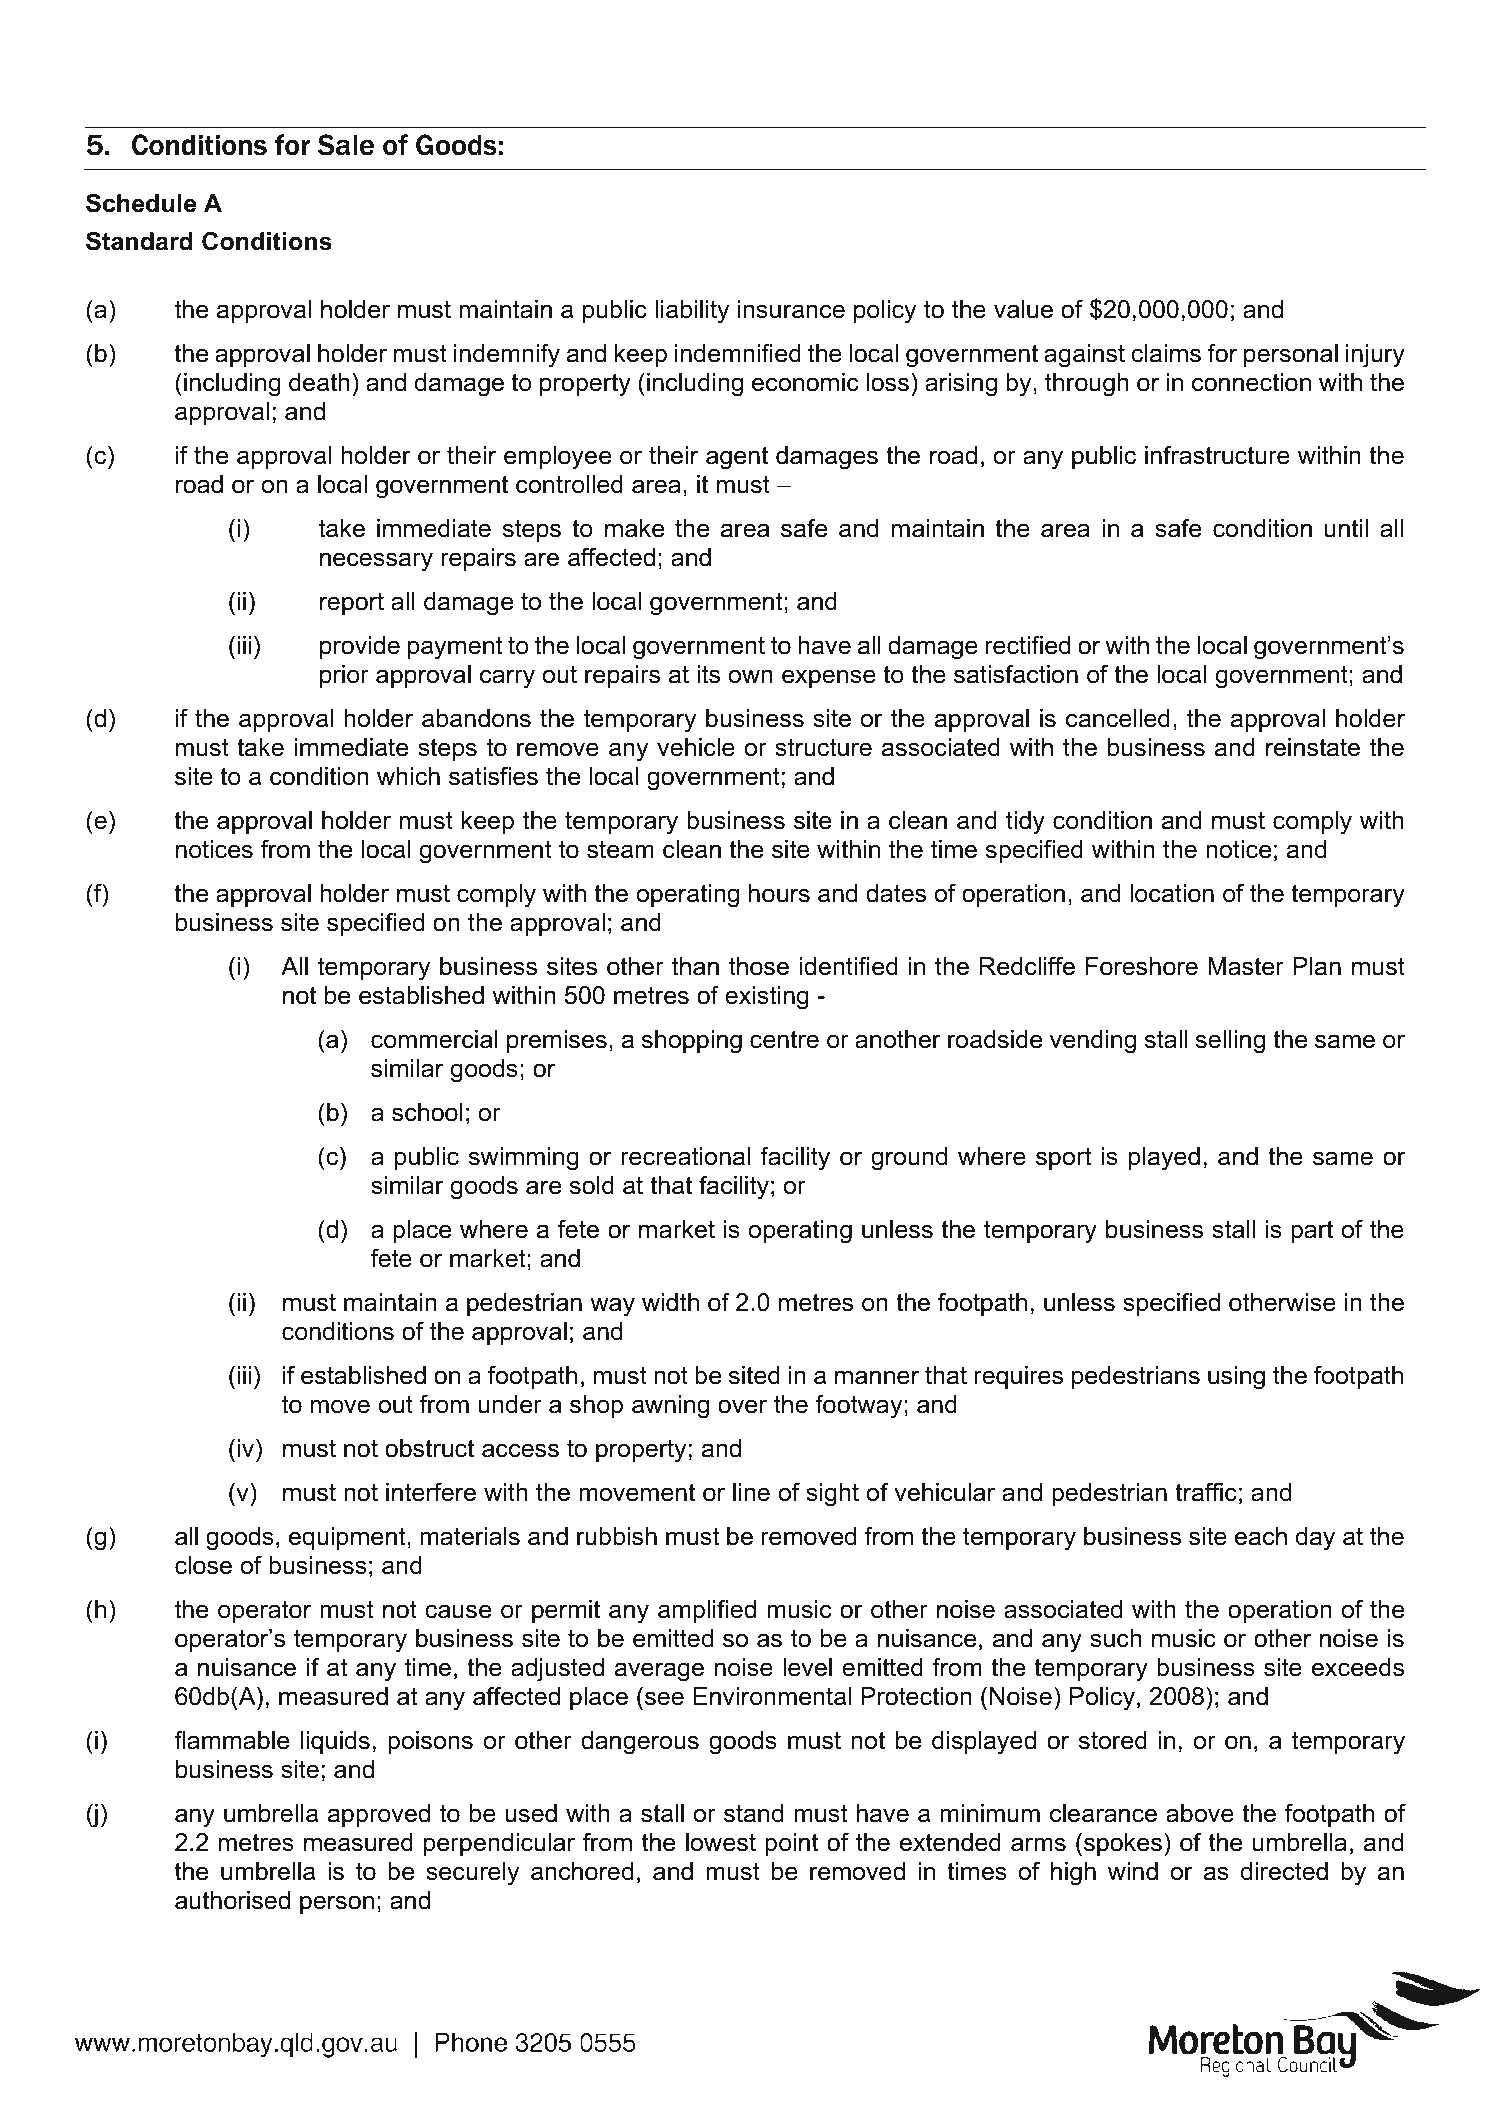  Describe the element at coordinates (1166, 353) in the screenshot. I see `claims` at that location.
